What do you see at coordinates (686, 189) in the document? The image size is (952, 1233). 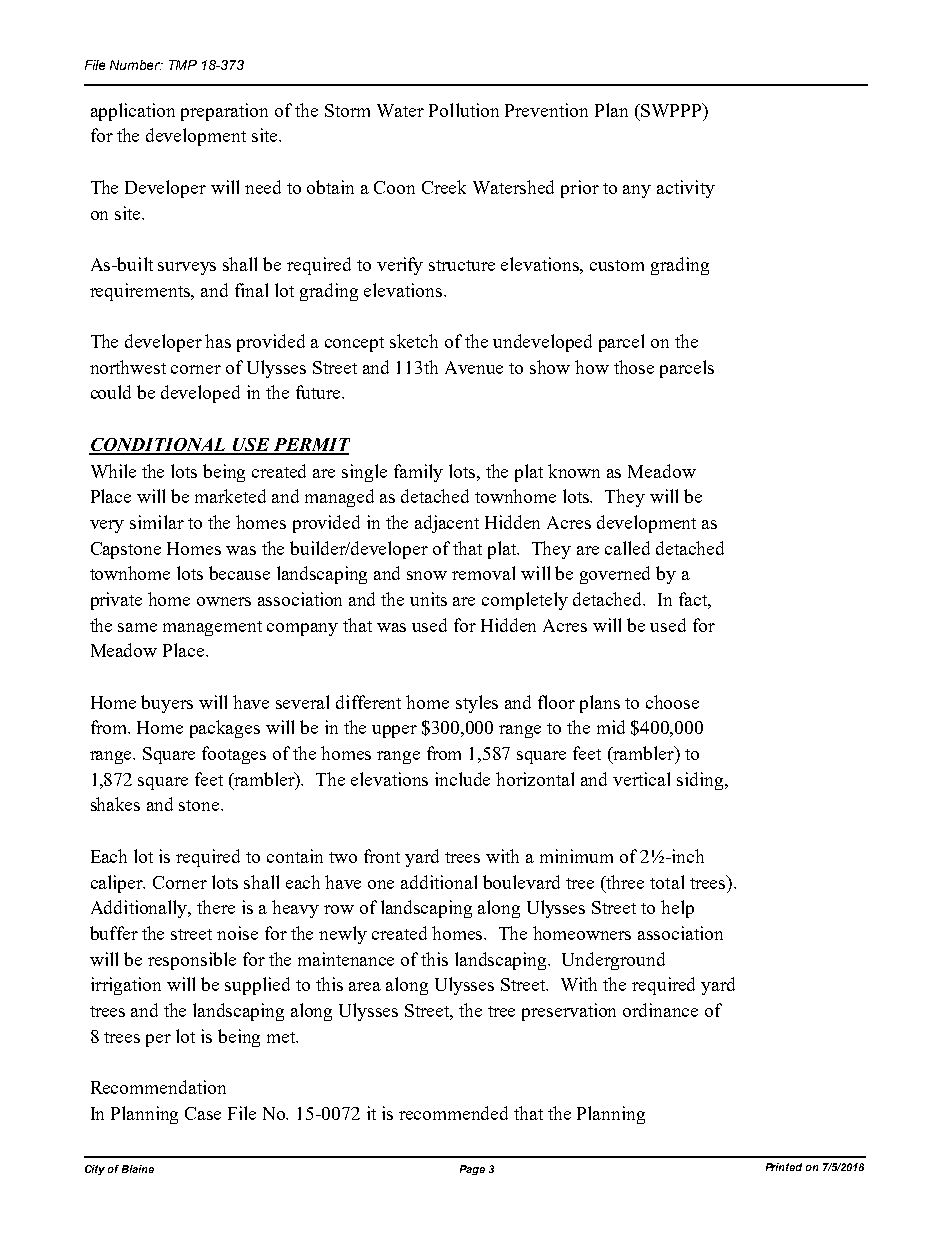 I see `activity` at bounding box center [686, 189].
